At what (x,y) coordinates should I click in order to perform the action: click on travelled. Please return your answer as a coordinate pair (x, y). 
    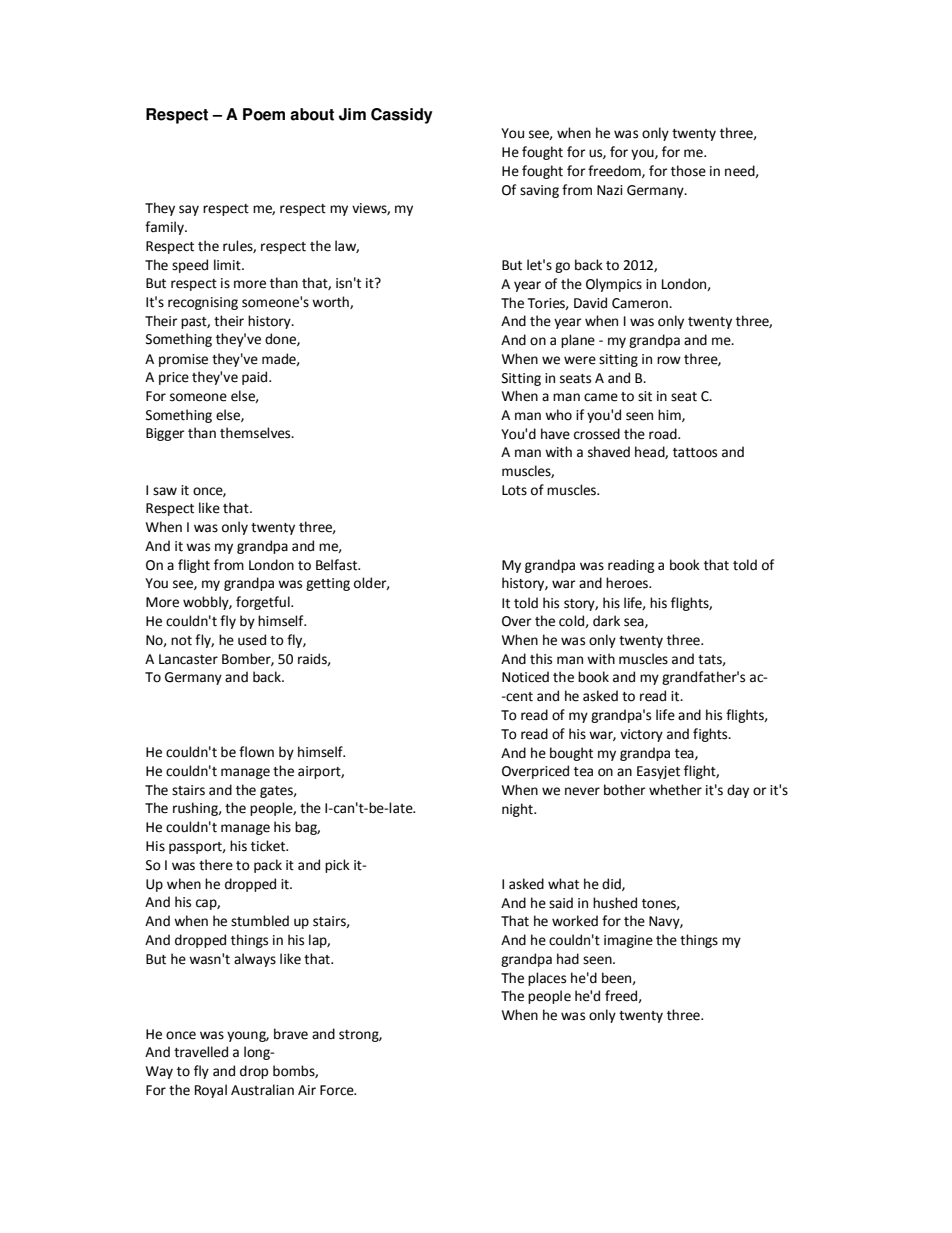
    Looking at the image, I should click on (201, 1052).
